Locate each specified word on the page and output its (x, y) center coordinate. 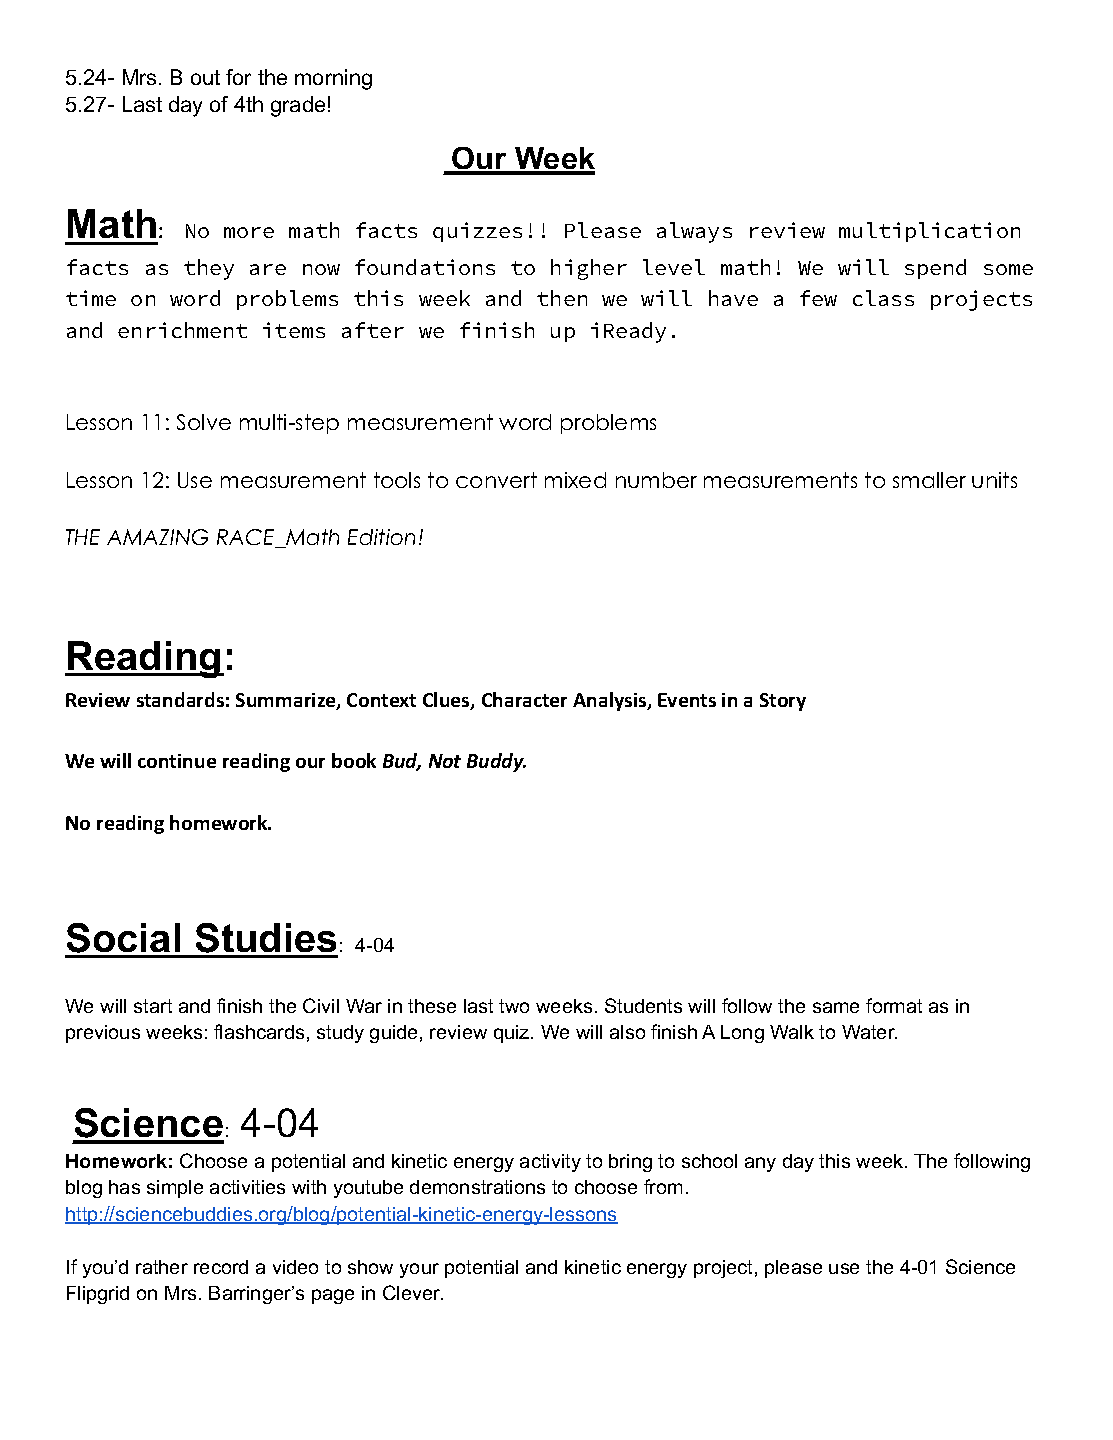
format (894, 1005)
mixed (575, 480)
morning (333, 79)
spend (935, 269)
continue (177, 761)
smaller (929, 480)
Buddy (496, 762)
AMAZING (157, 537)
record (221, 1267)
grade (298, 106)
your (419, 1270)
